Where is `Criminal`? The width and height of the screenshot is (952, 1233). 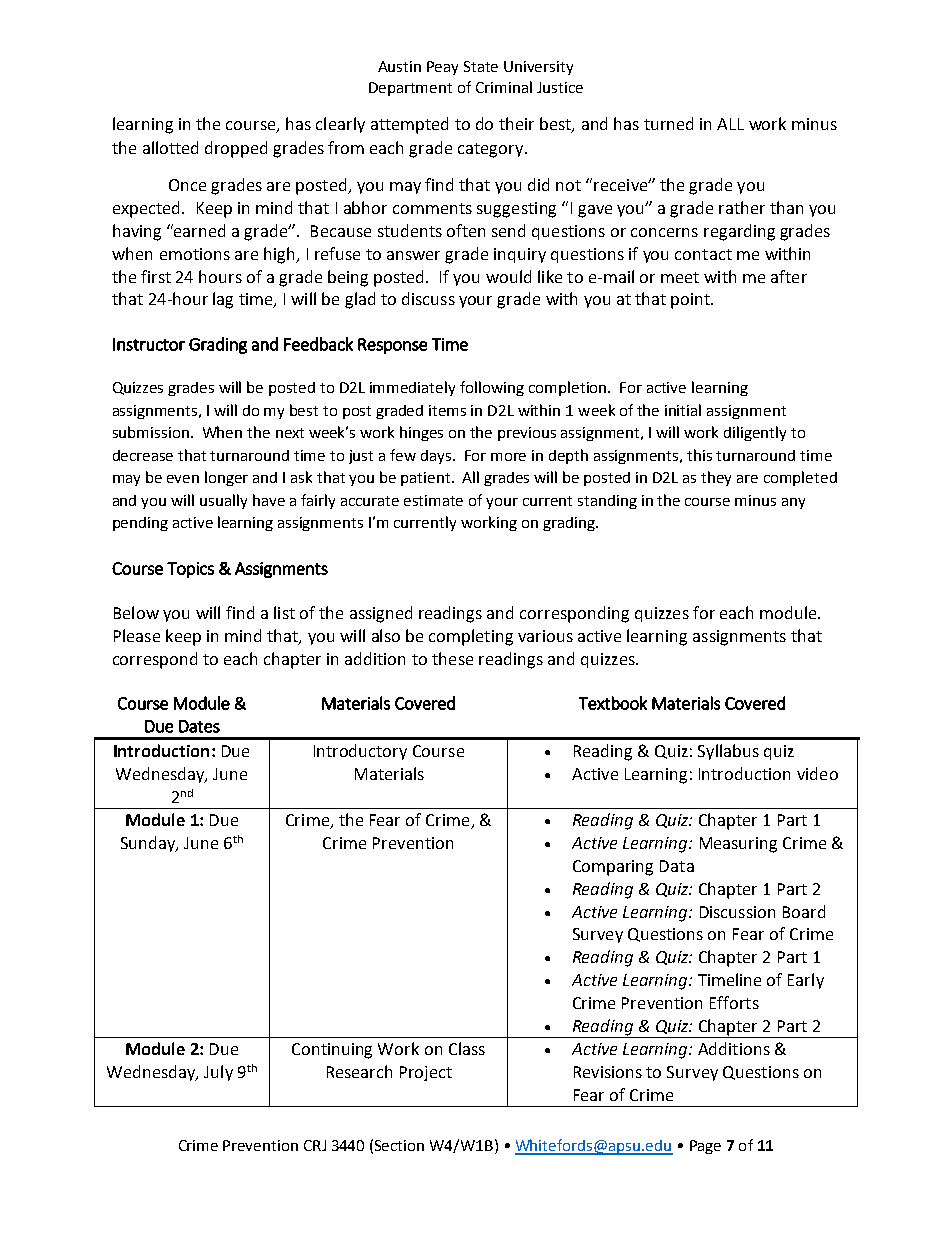 Criminal is located at coordinates (504, 87).
